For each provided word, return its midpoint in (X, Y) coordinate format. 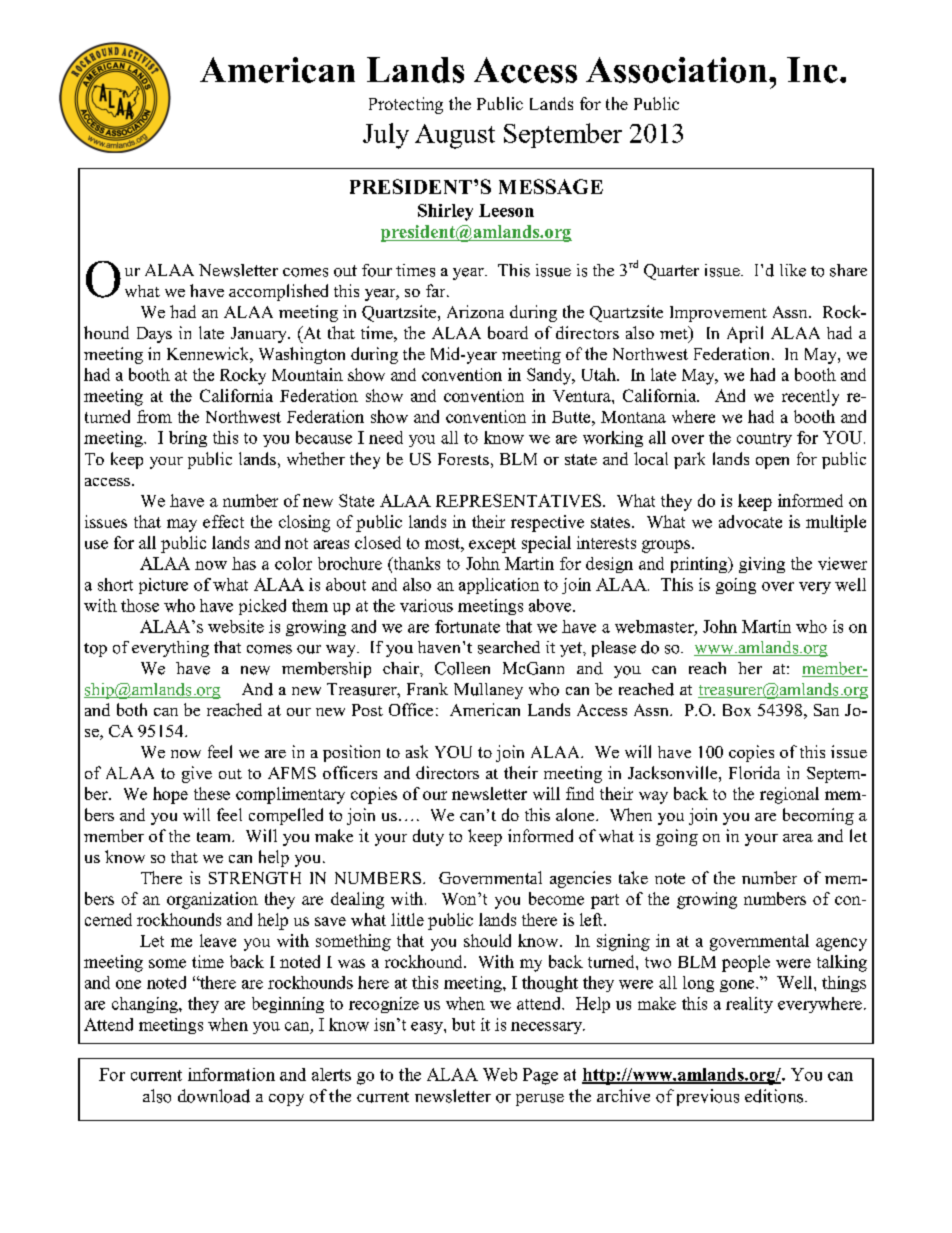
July (386, 136)
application (499, 586)
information (231, 1074)
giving (762, 565)
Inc (814, 70)
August (455, 136)
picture (163, 586)
